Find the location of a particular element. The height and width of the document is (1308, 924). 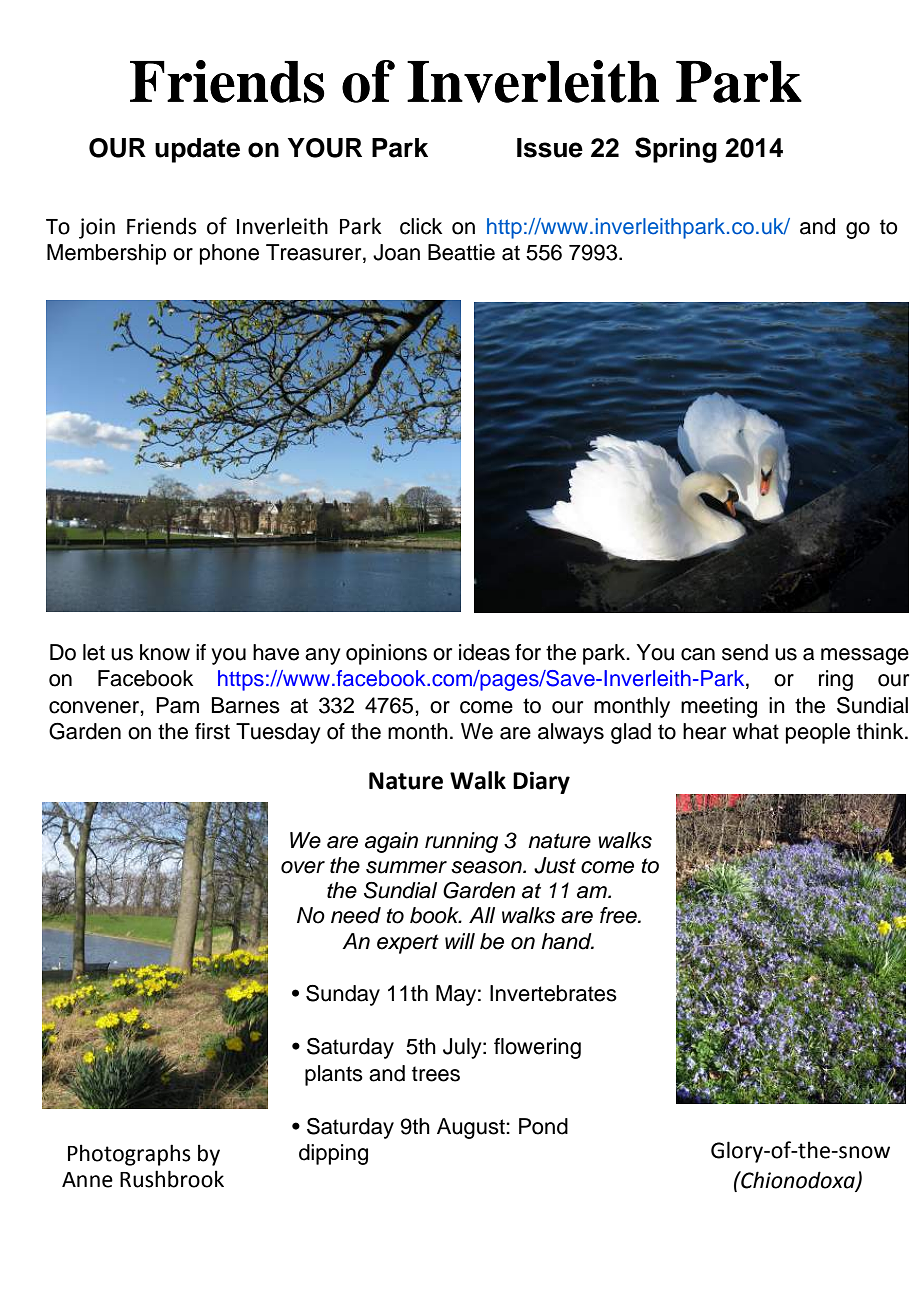

Beattie is located at coordinates (461, 252).
